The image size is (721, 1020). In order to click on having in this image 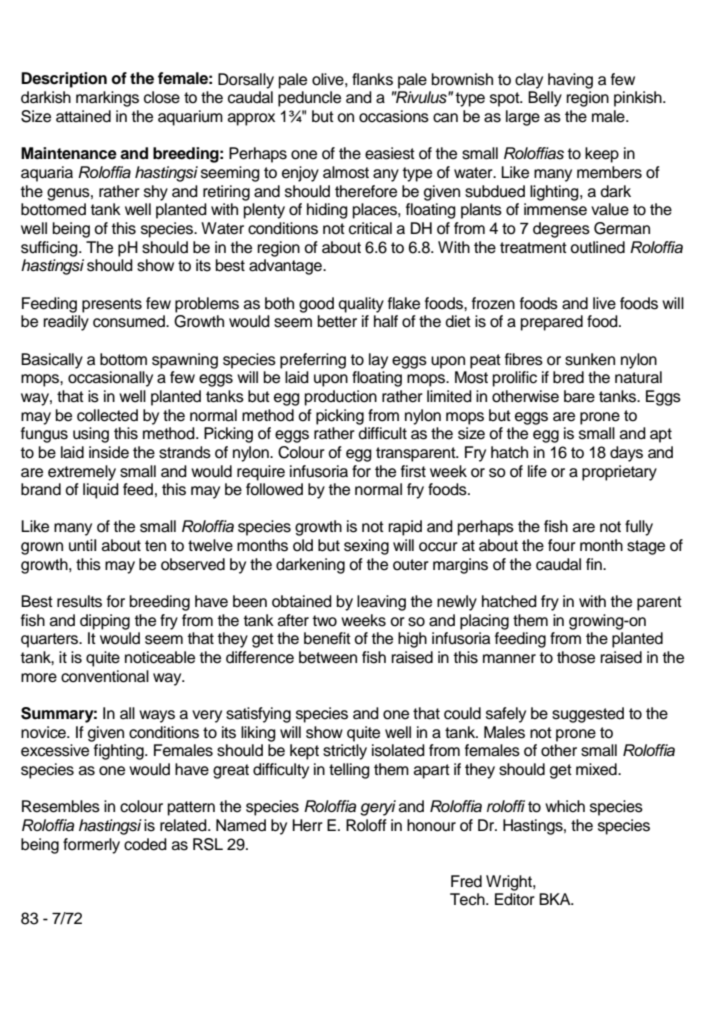, I will do `click(570, 81)`.
